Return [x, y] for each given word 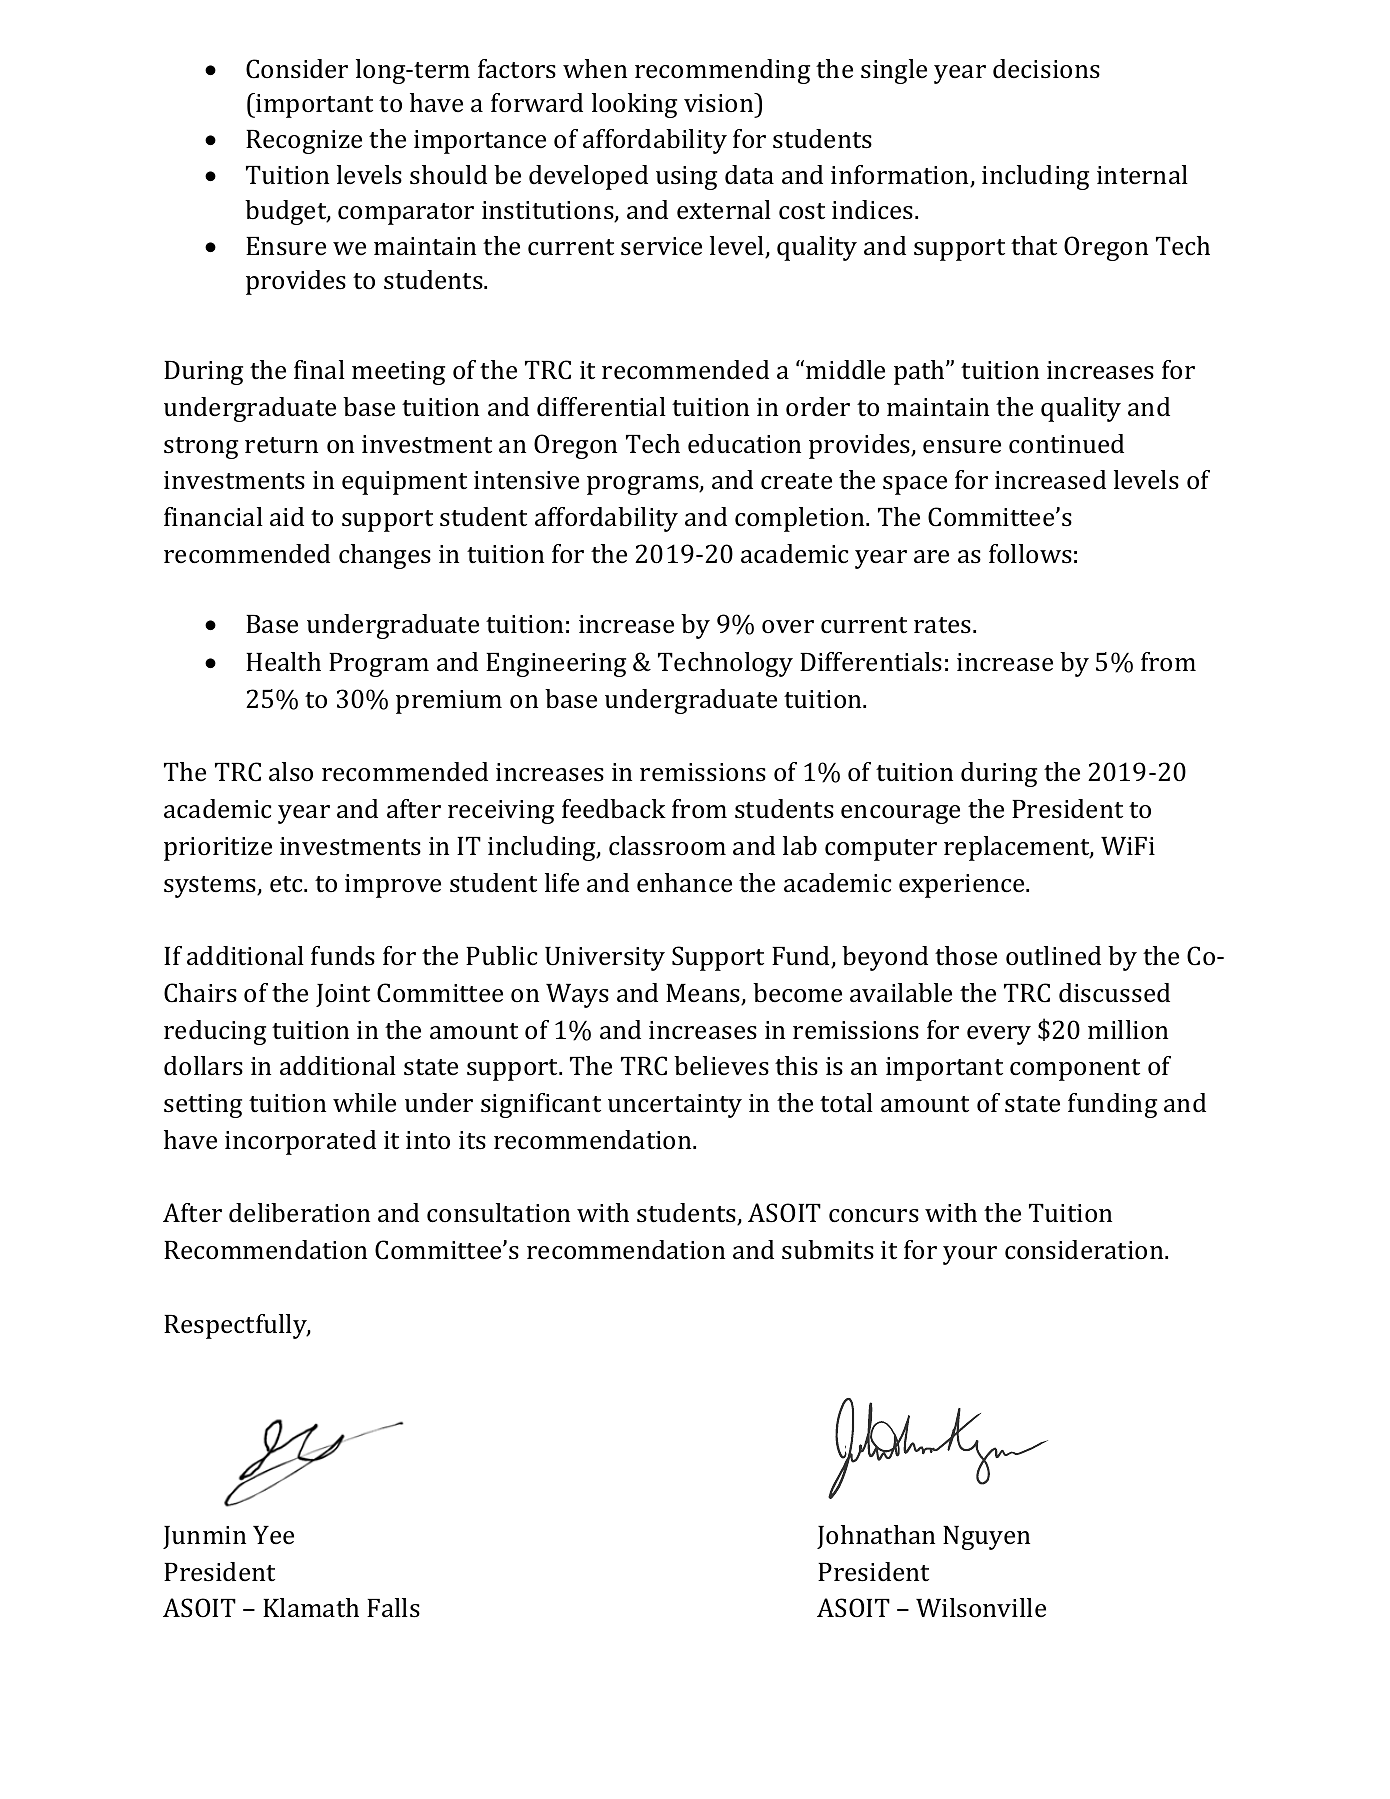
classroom [667, 846]
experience [963, 886]
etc [287, 884]
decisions [1046, 69]
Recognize [304, 142]
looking [634, 105]
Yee [273, 1535]
